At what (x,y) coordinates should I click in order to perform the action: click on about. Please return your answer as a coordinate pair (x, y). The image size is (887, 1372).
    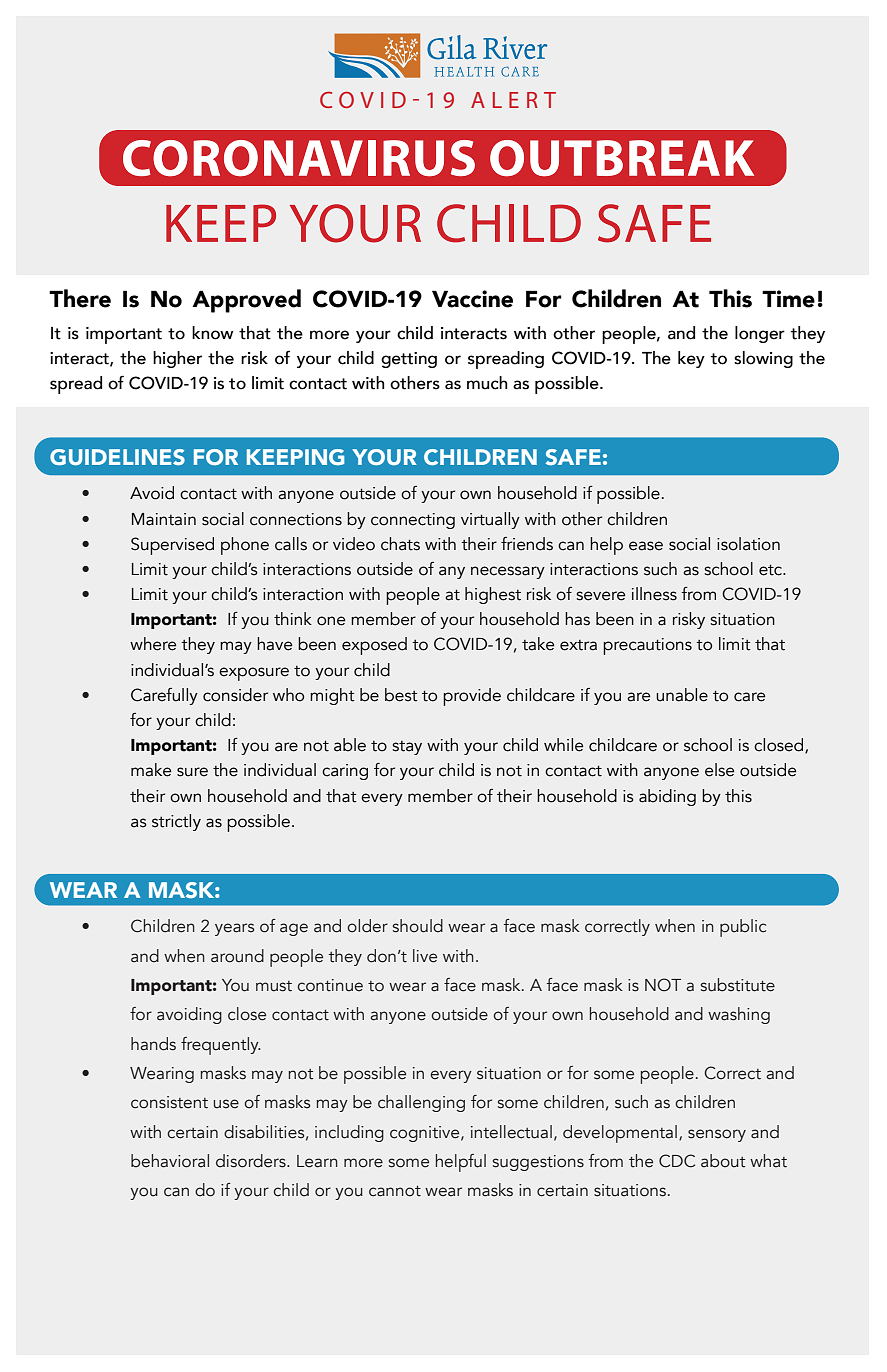
    Looking at the image, I should click on (723, 1161).
